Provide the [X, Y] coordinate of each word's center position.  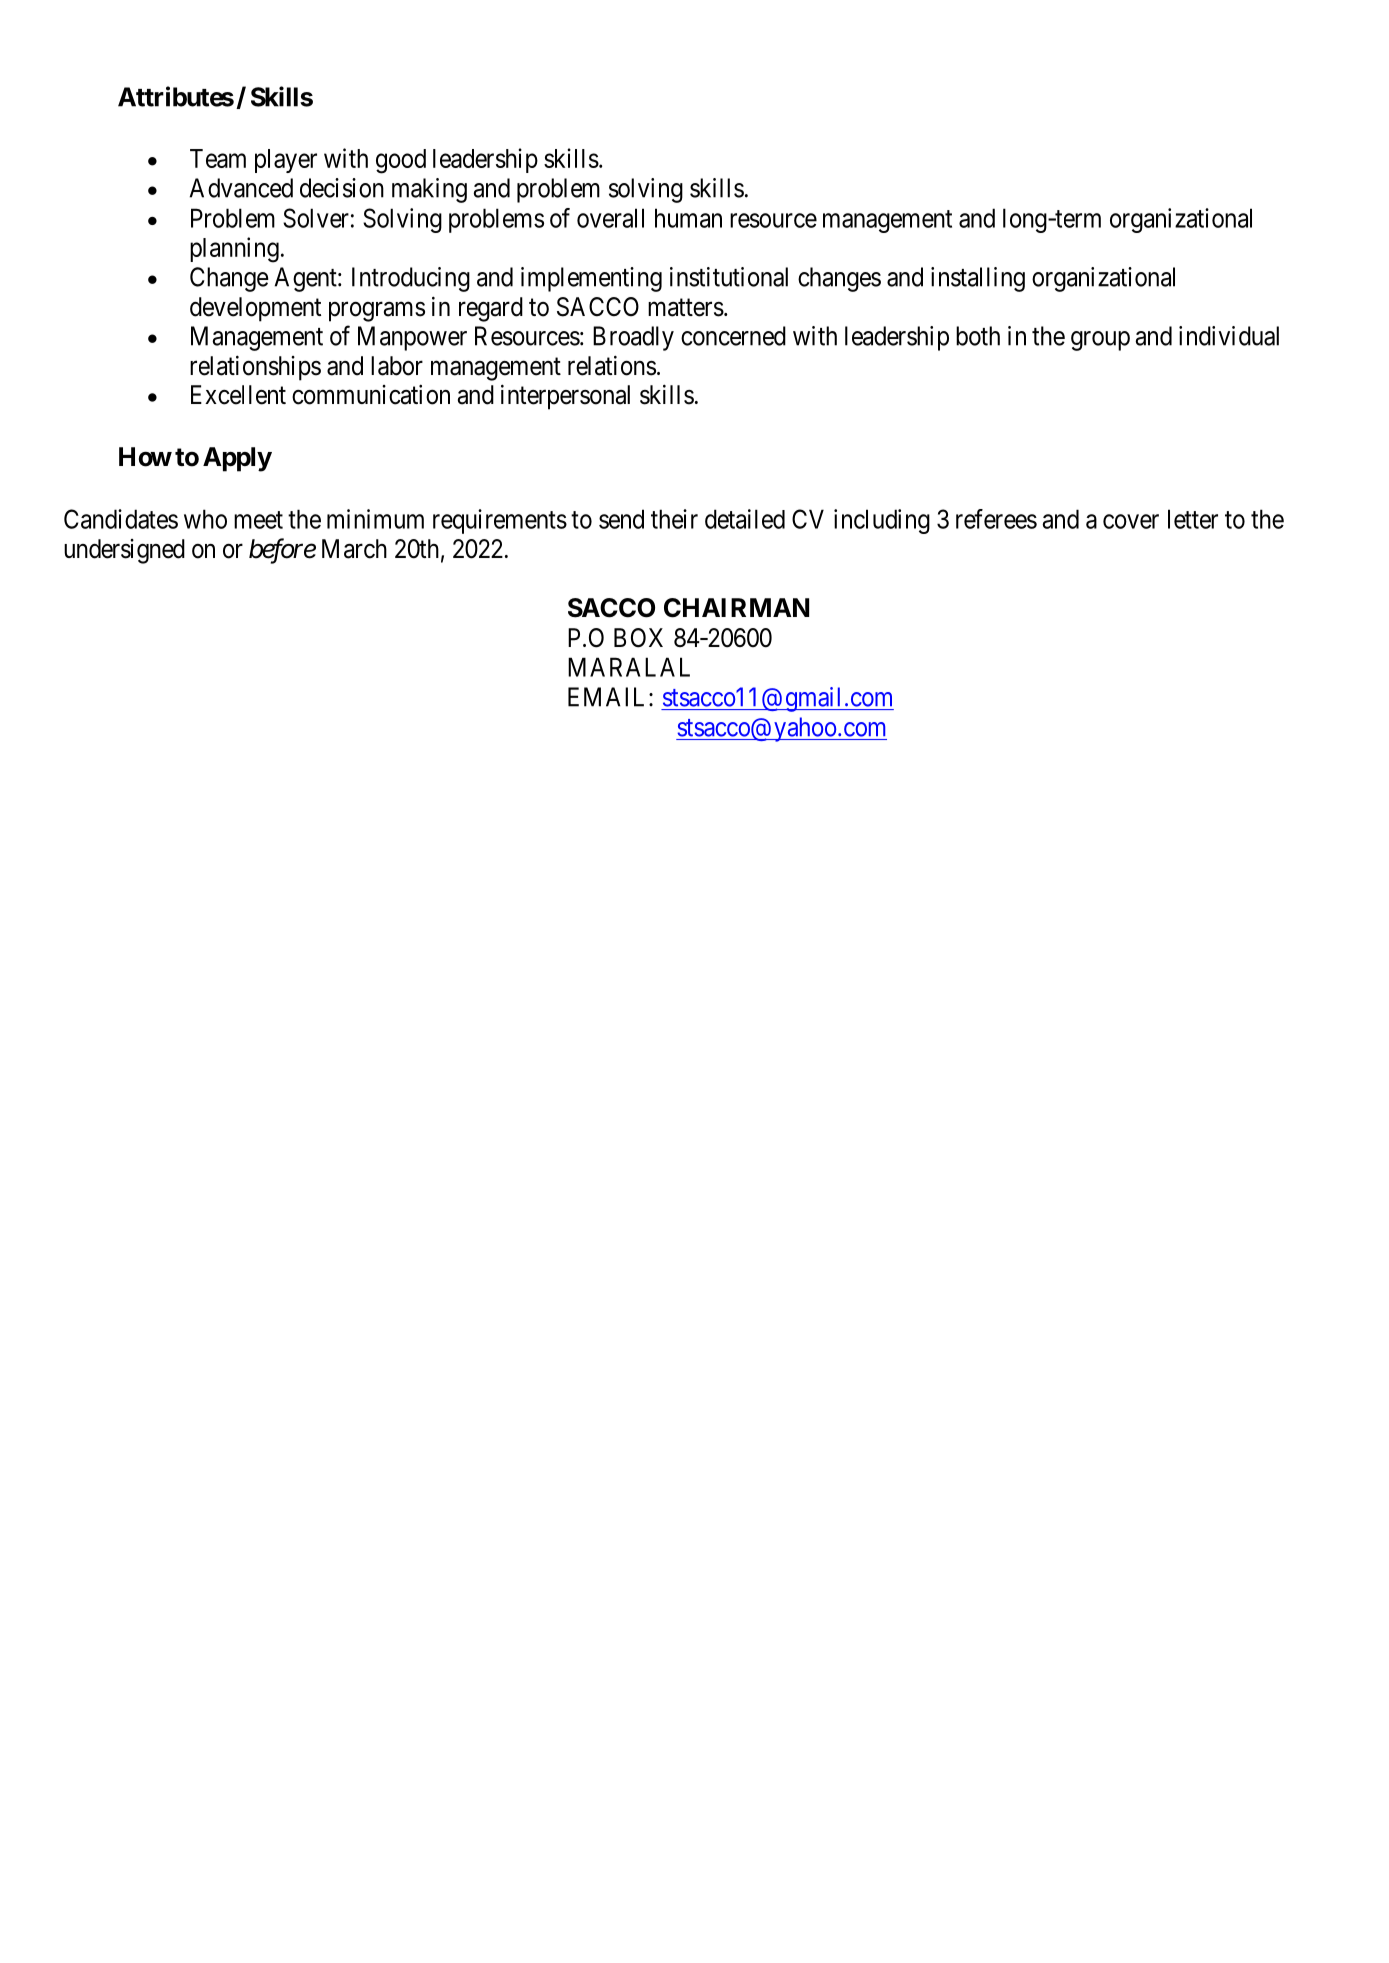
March [354, 549]
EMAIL [609, 697]
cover [1131, 521]
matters [686, 308]
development [255, 309]
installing [978, 279]
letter [1193, 519]
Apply [237, 459]
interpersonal [565, 397]
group [1100, 341]
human [688, 218]
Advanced [241, 188]
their [674, 519]
